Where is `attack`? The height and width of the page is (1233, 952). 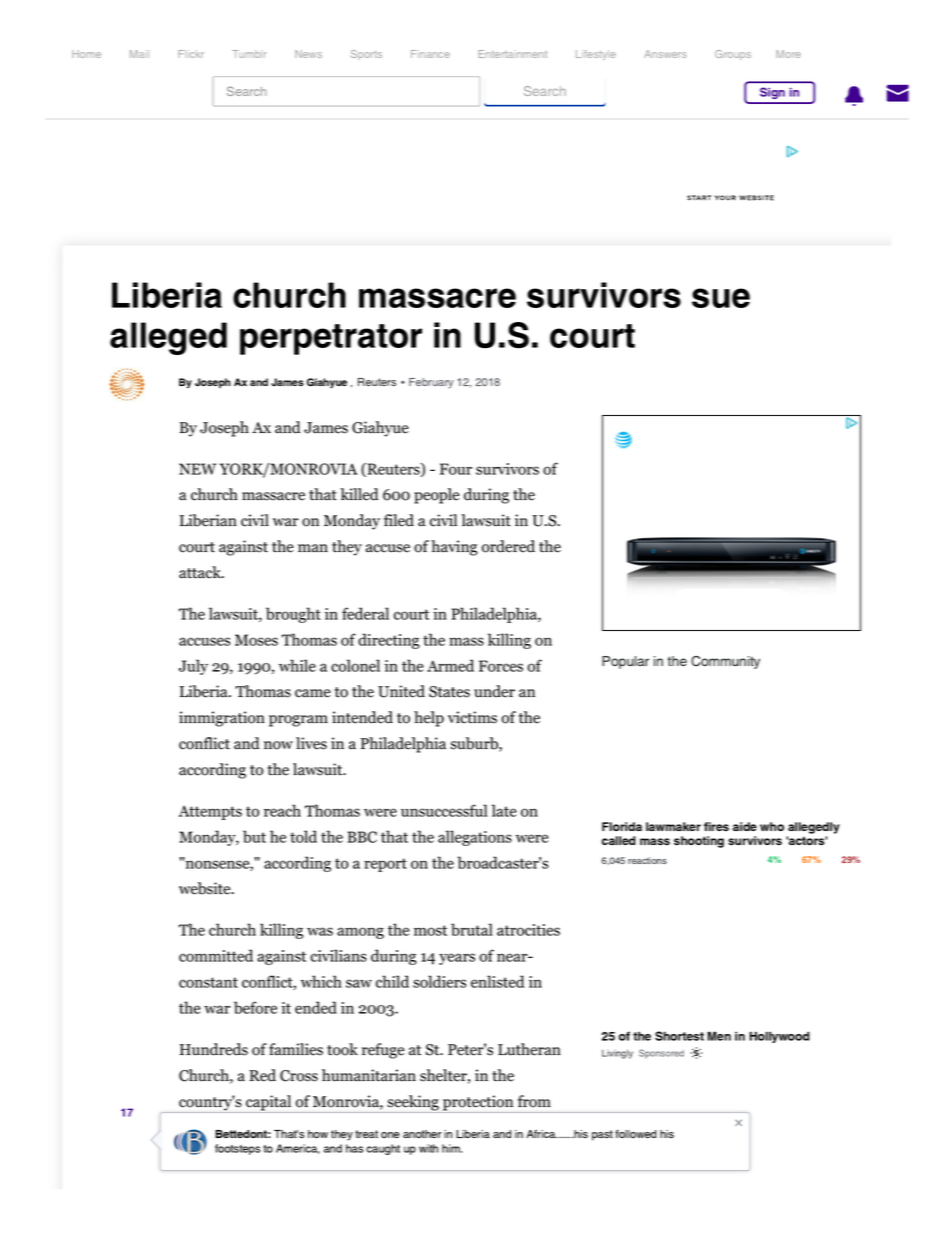 attack is located at coordinates (201, 572).
